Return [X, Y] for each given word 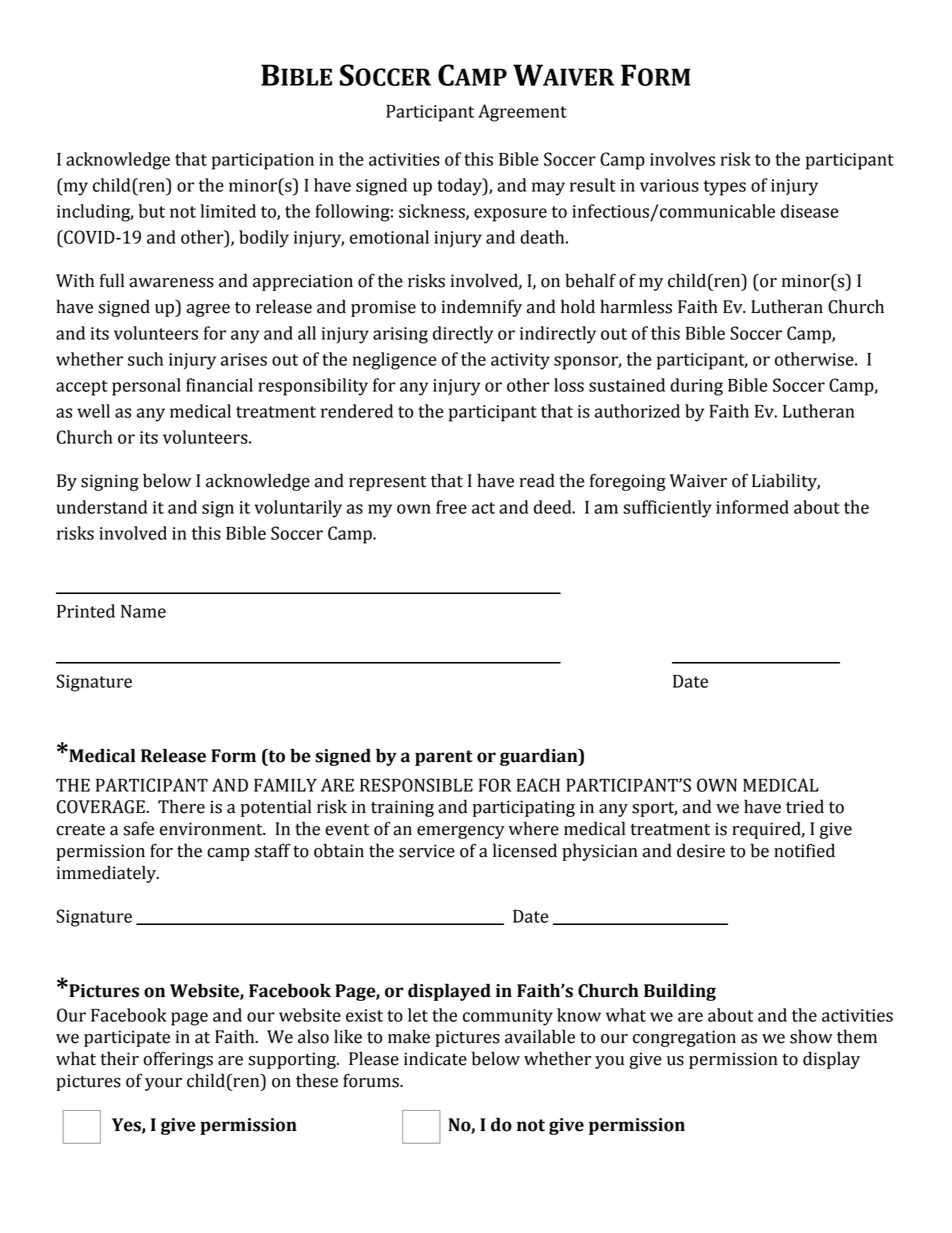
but [151, 211]
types [725, 188]
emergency [461, 832]
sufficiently [667, 509]
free [451, 507]
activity [520, 361]
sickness [433, 212]
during [696, 387]
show [811, 1036]
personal [146, 387]
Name [143, 611]
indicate [435, 1058]
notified [804, 850]
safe [138, 828]
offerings [178, 1060]
